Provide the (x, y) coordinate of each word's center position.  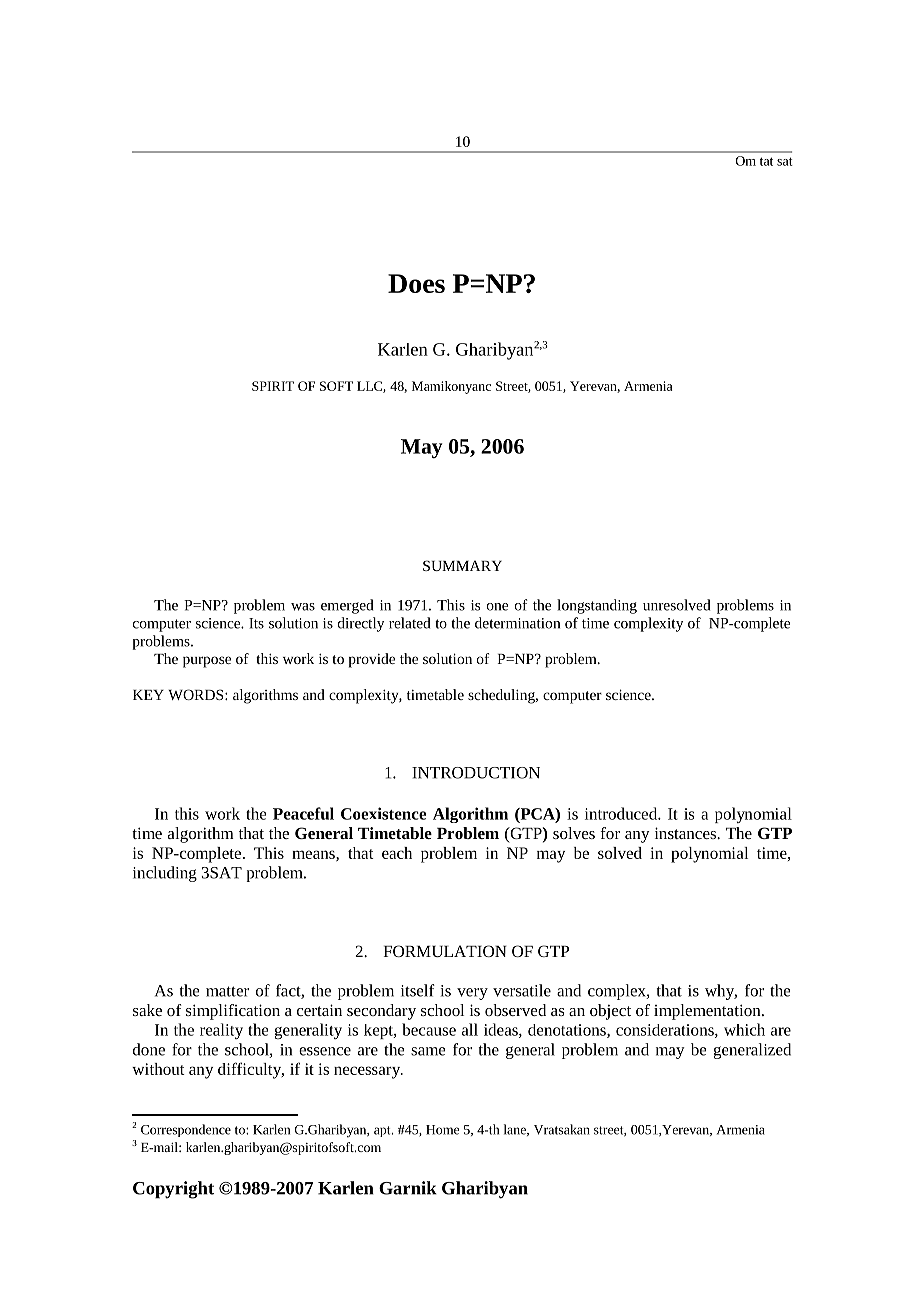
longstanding (597, 606)
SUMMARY (462, 565)
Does (416, 283)
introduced (622, 813)
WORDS (197, 694)
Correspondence (186, 1130)
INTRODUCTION (476, 773)
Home (443, 1130)
